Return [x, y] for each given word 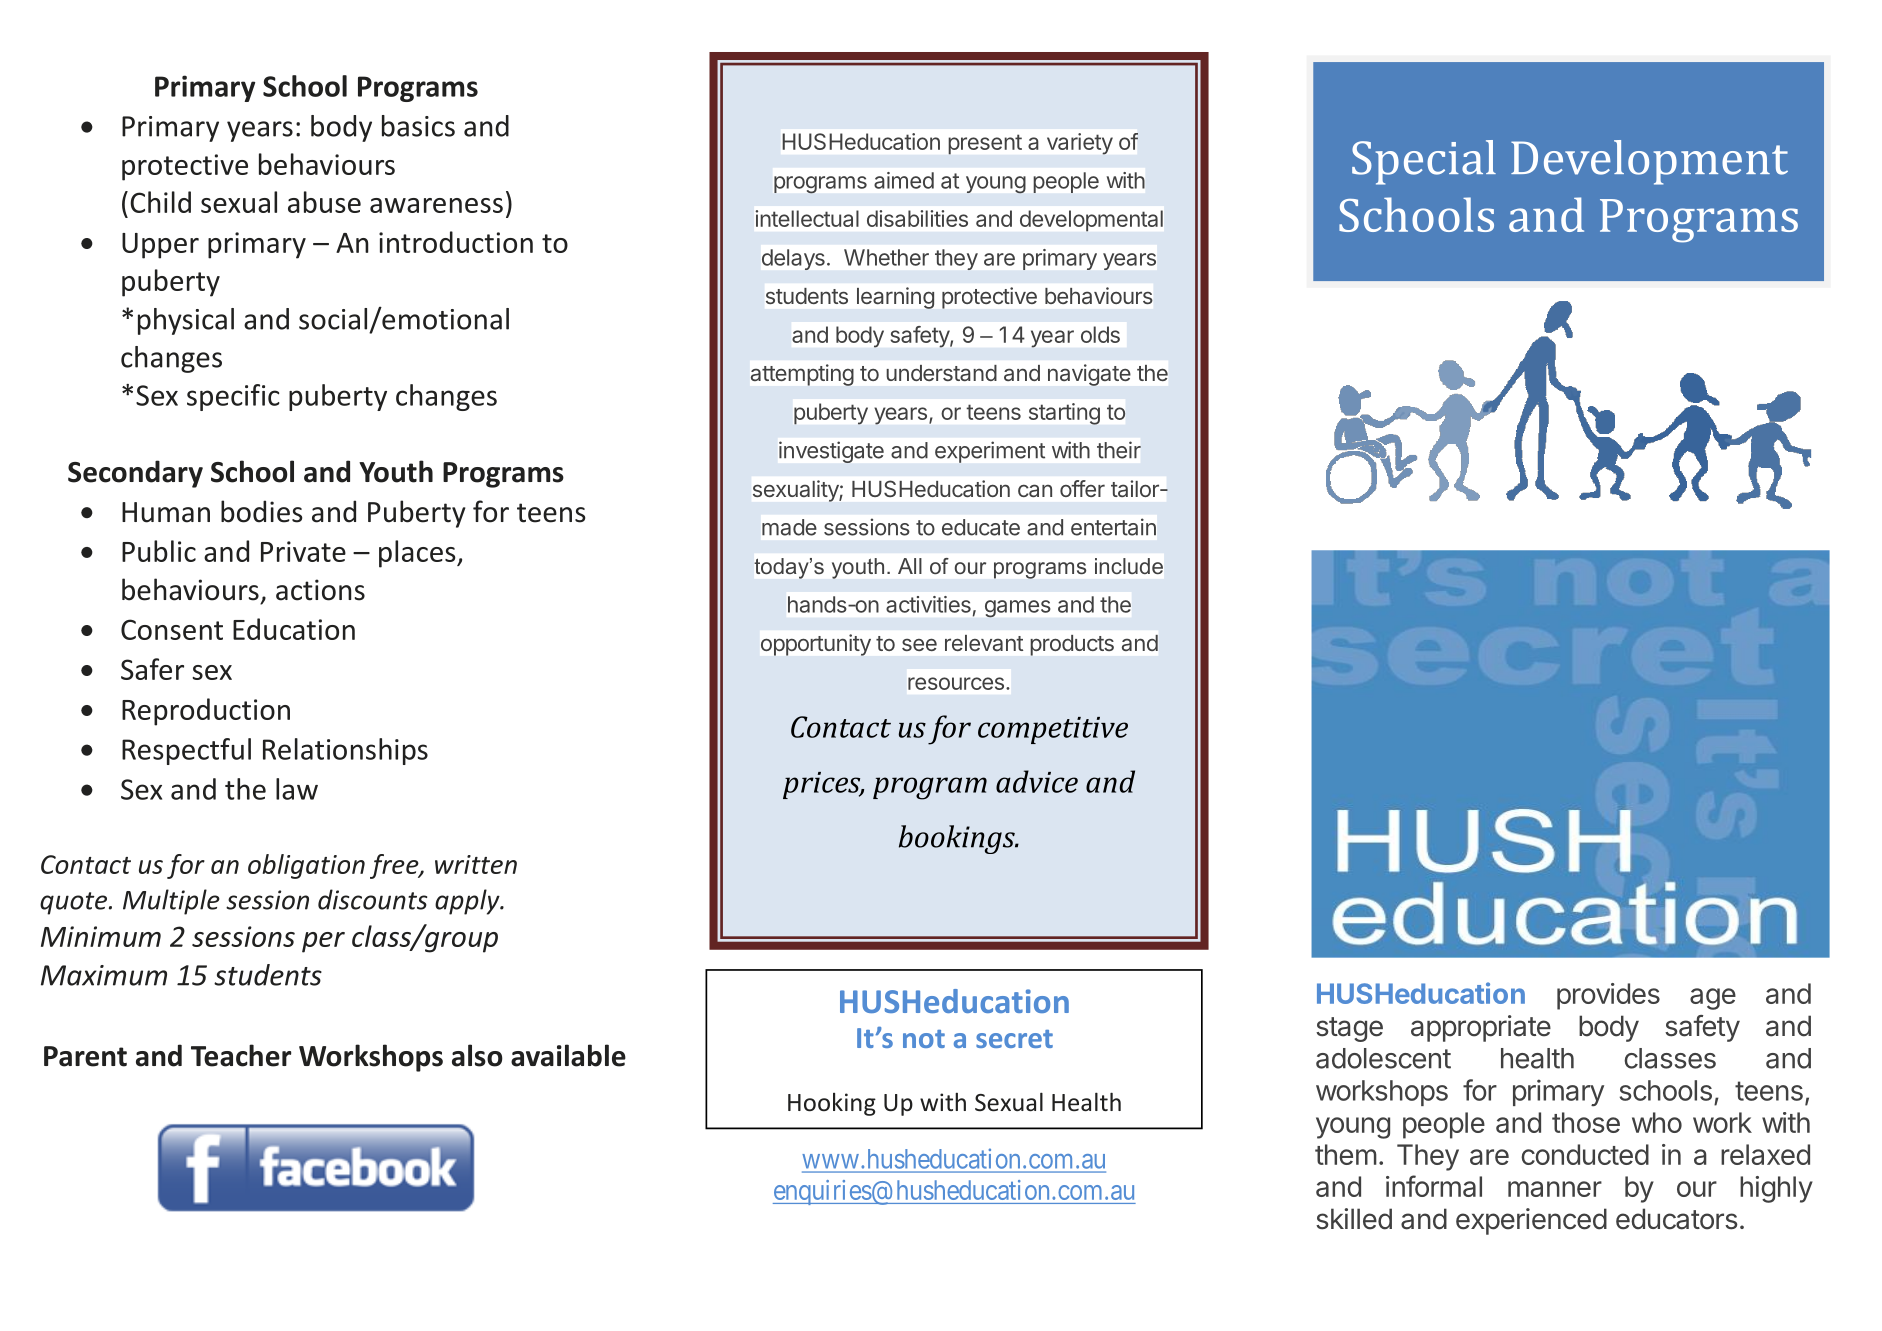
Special [1424, 162]
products [1072, 645]
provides [1608, 996]
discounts [372, 899]
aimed [904, 180]
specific [233, 397]
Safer [152, 669]
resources [956, 683]
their [1119, 450]
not [924, 1039]
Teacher [241, 1055]
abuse [324, 202]
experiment [990, 452]
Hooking [832, 1104]
